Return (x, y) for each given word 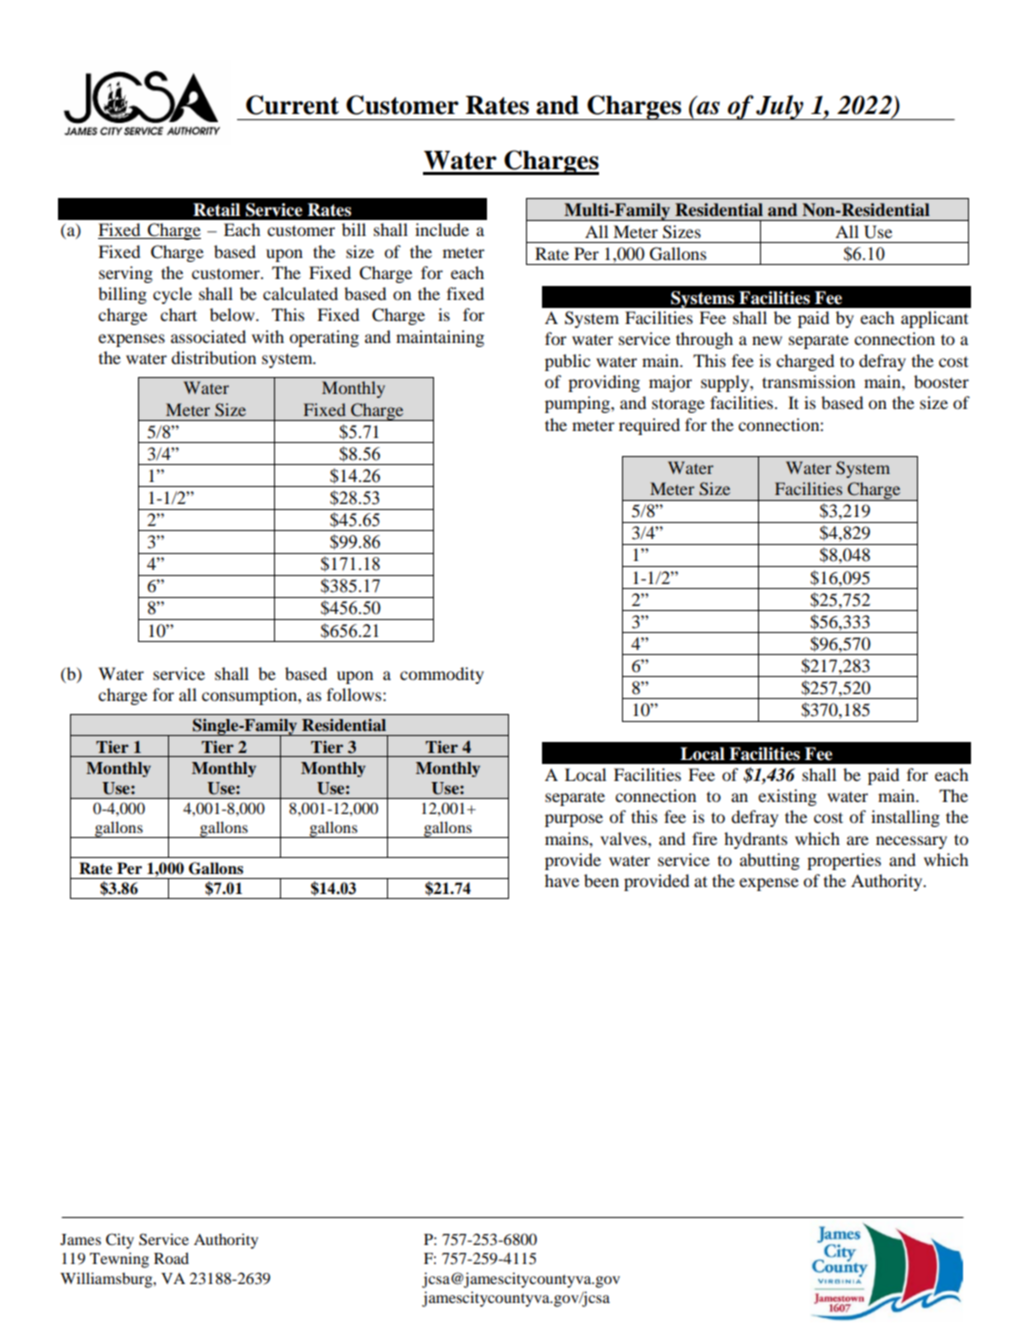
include (442, 229)
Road (171, 1258)
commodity (442, 675)
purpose (574, 820)
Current (292, 105)
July (780, 107)
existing (787, 797)
